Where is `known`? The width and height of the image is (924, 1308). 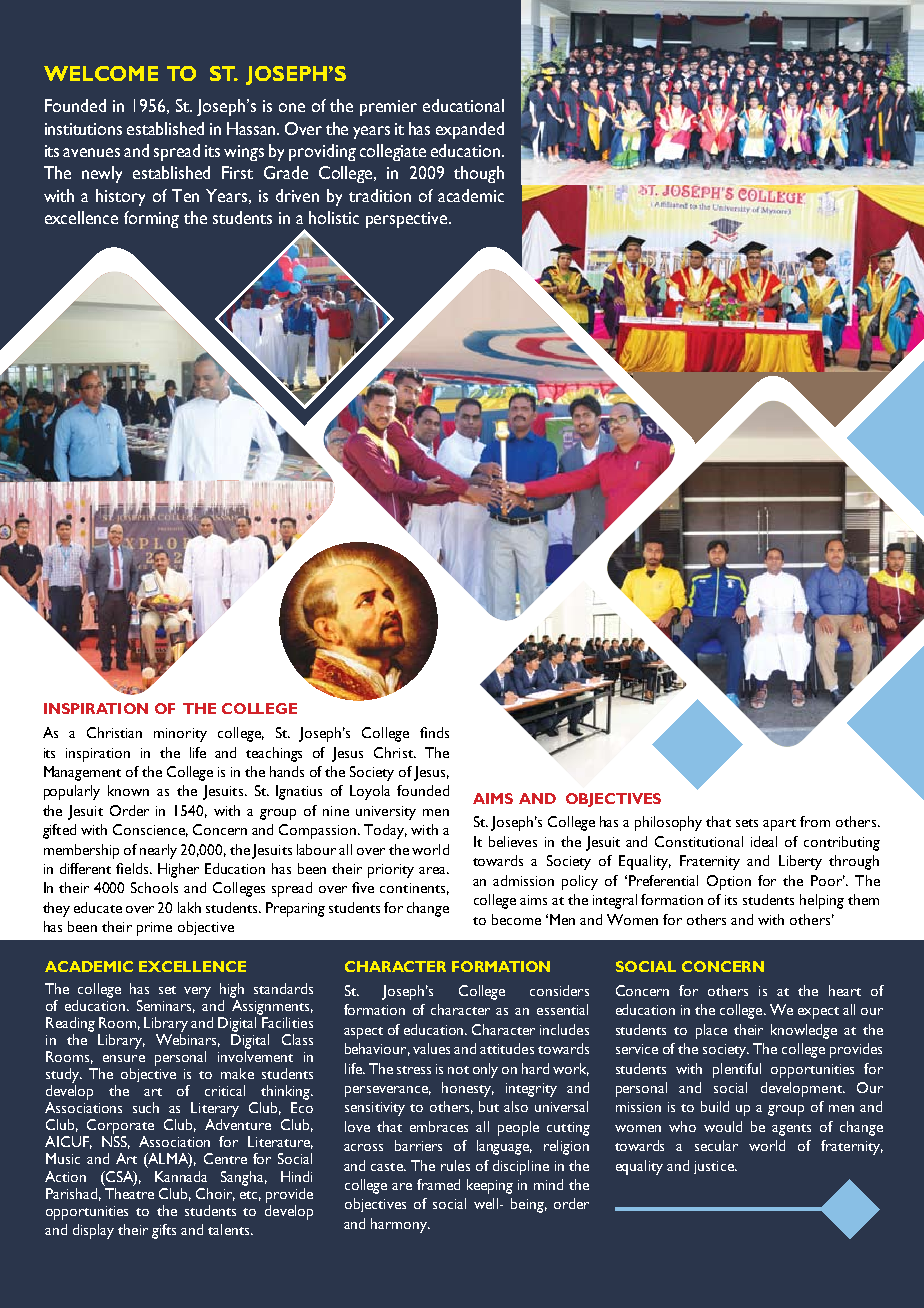 known is located at coordinates (128, 790).
